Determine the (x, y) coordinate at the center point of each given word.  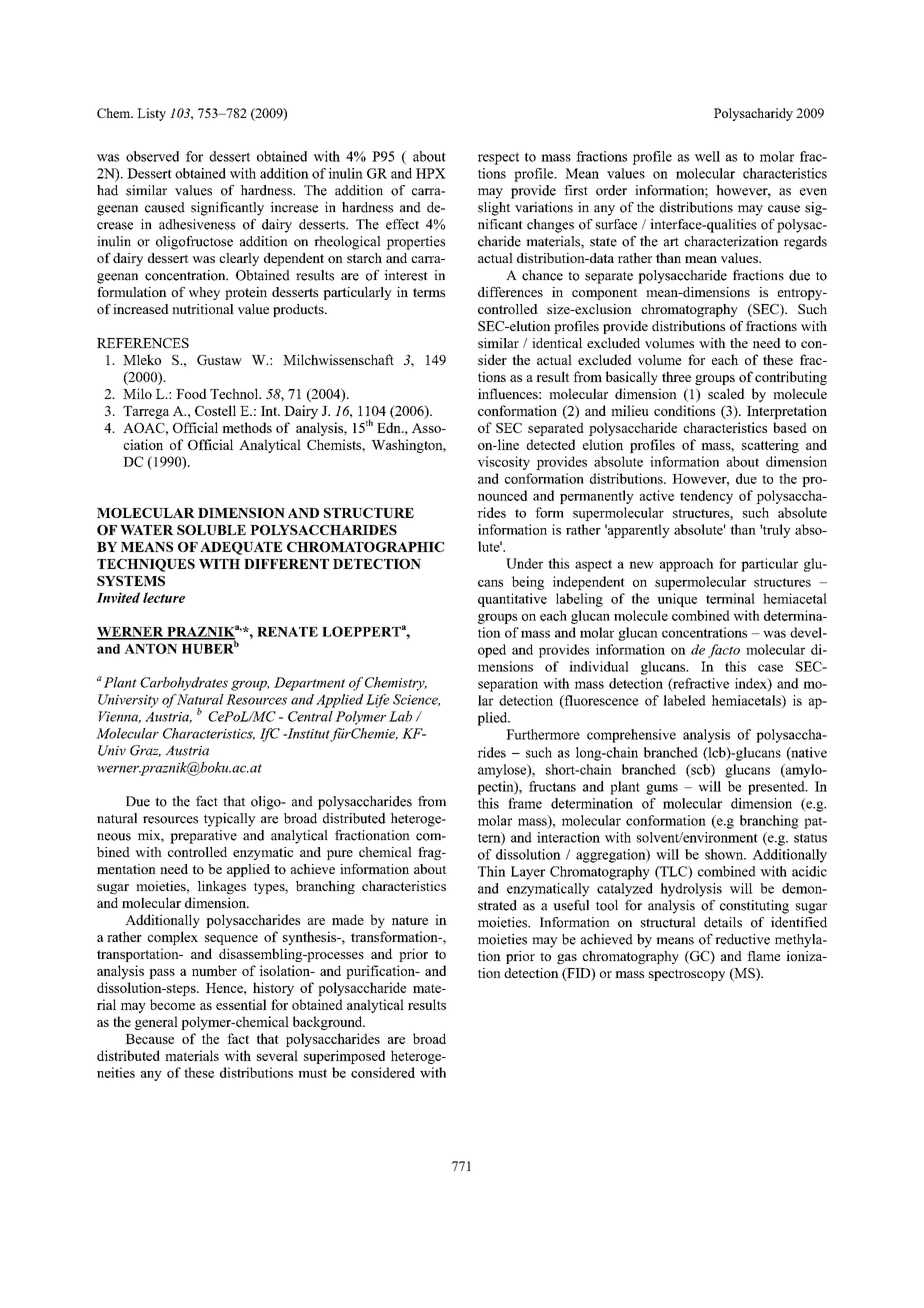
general (156, 1023)
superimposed (344, 1057)
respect (498, 158)
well (707, 156)
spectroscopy (687, 975)
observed (152, 156)
